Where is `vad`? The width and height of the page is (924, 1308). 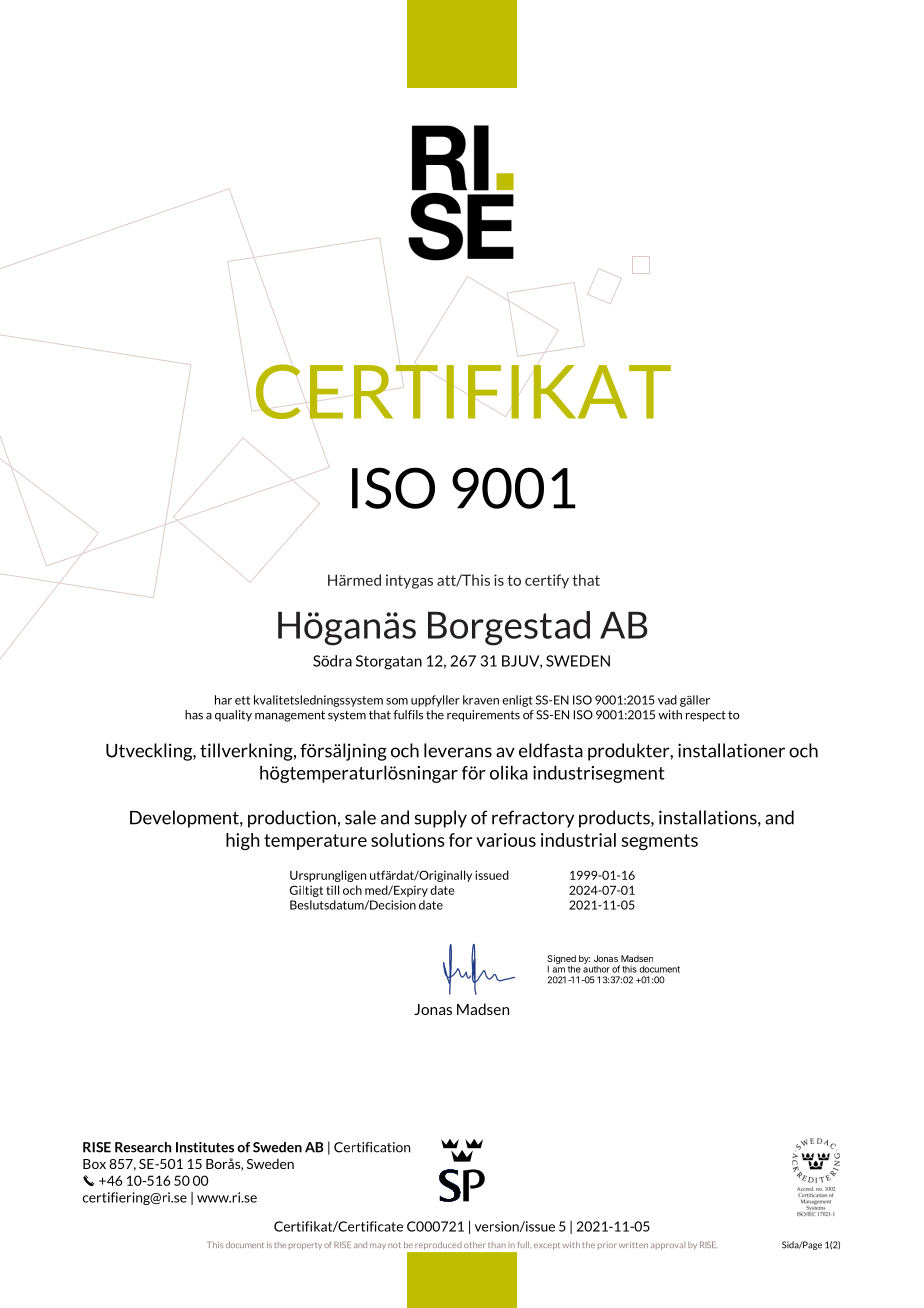
vad is located at coordinates (667, 700).
